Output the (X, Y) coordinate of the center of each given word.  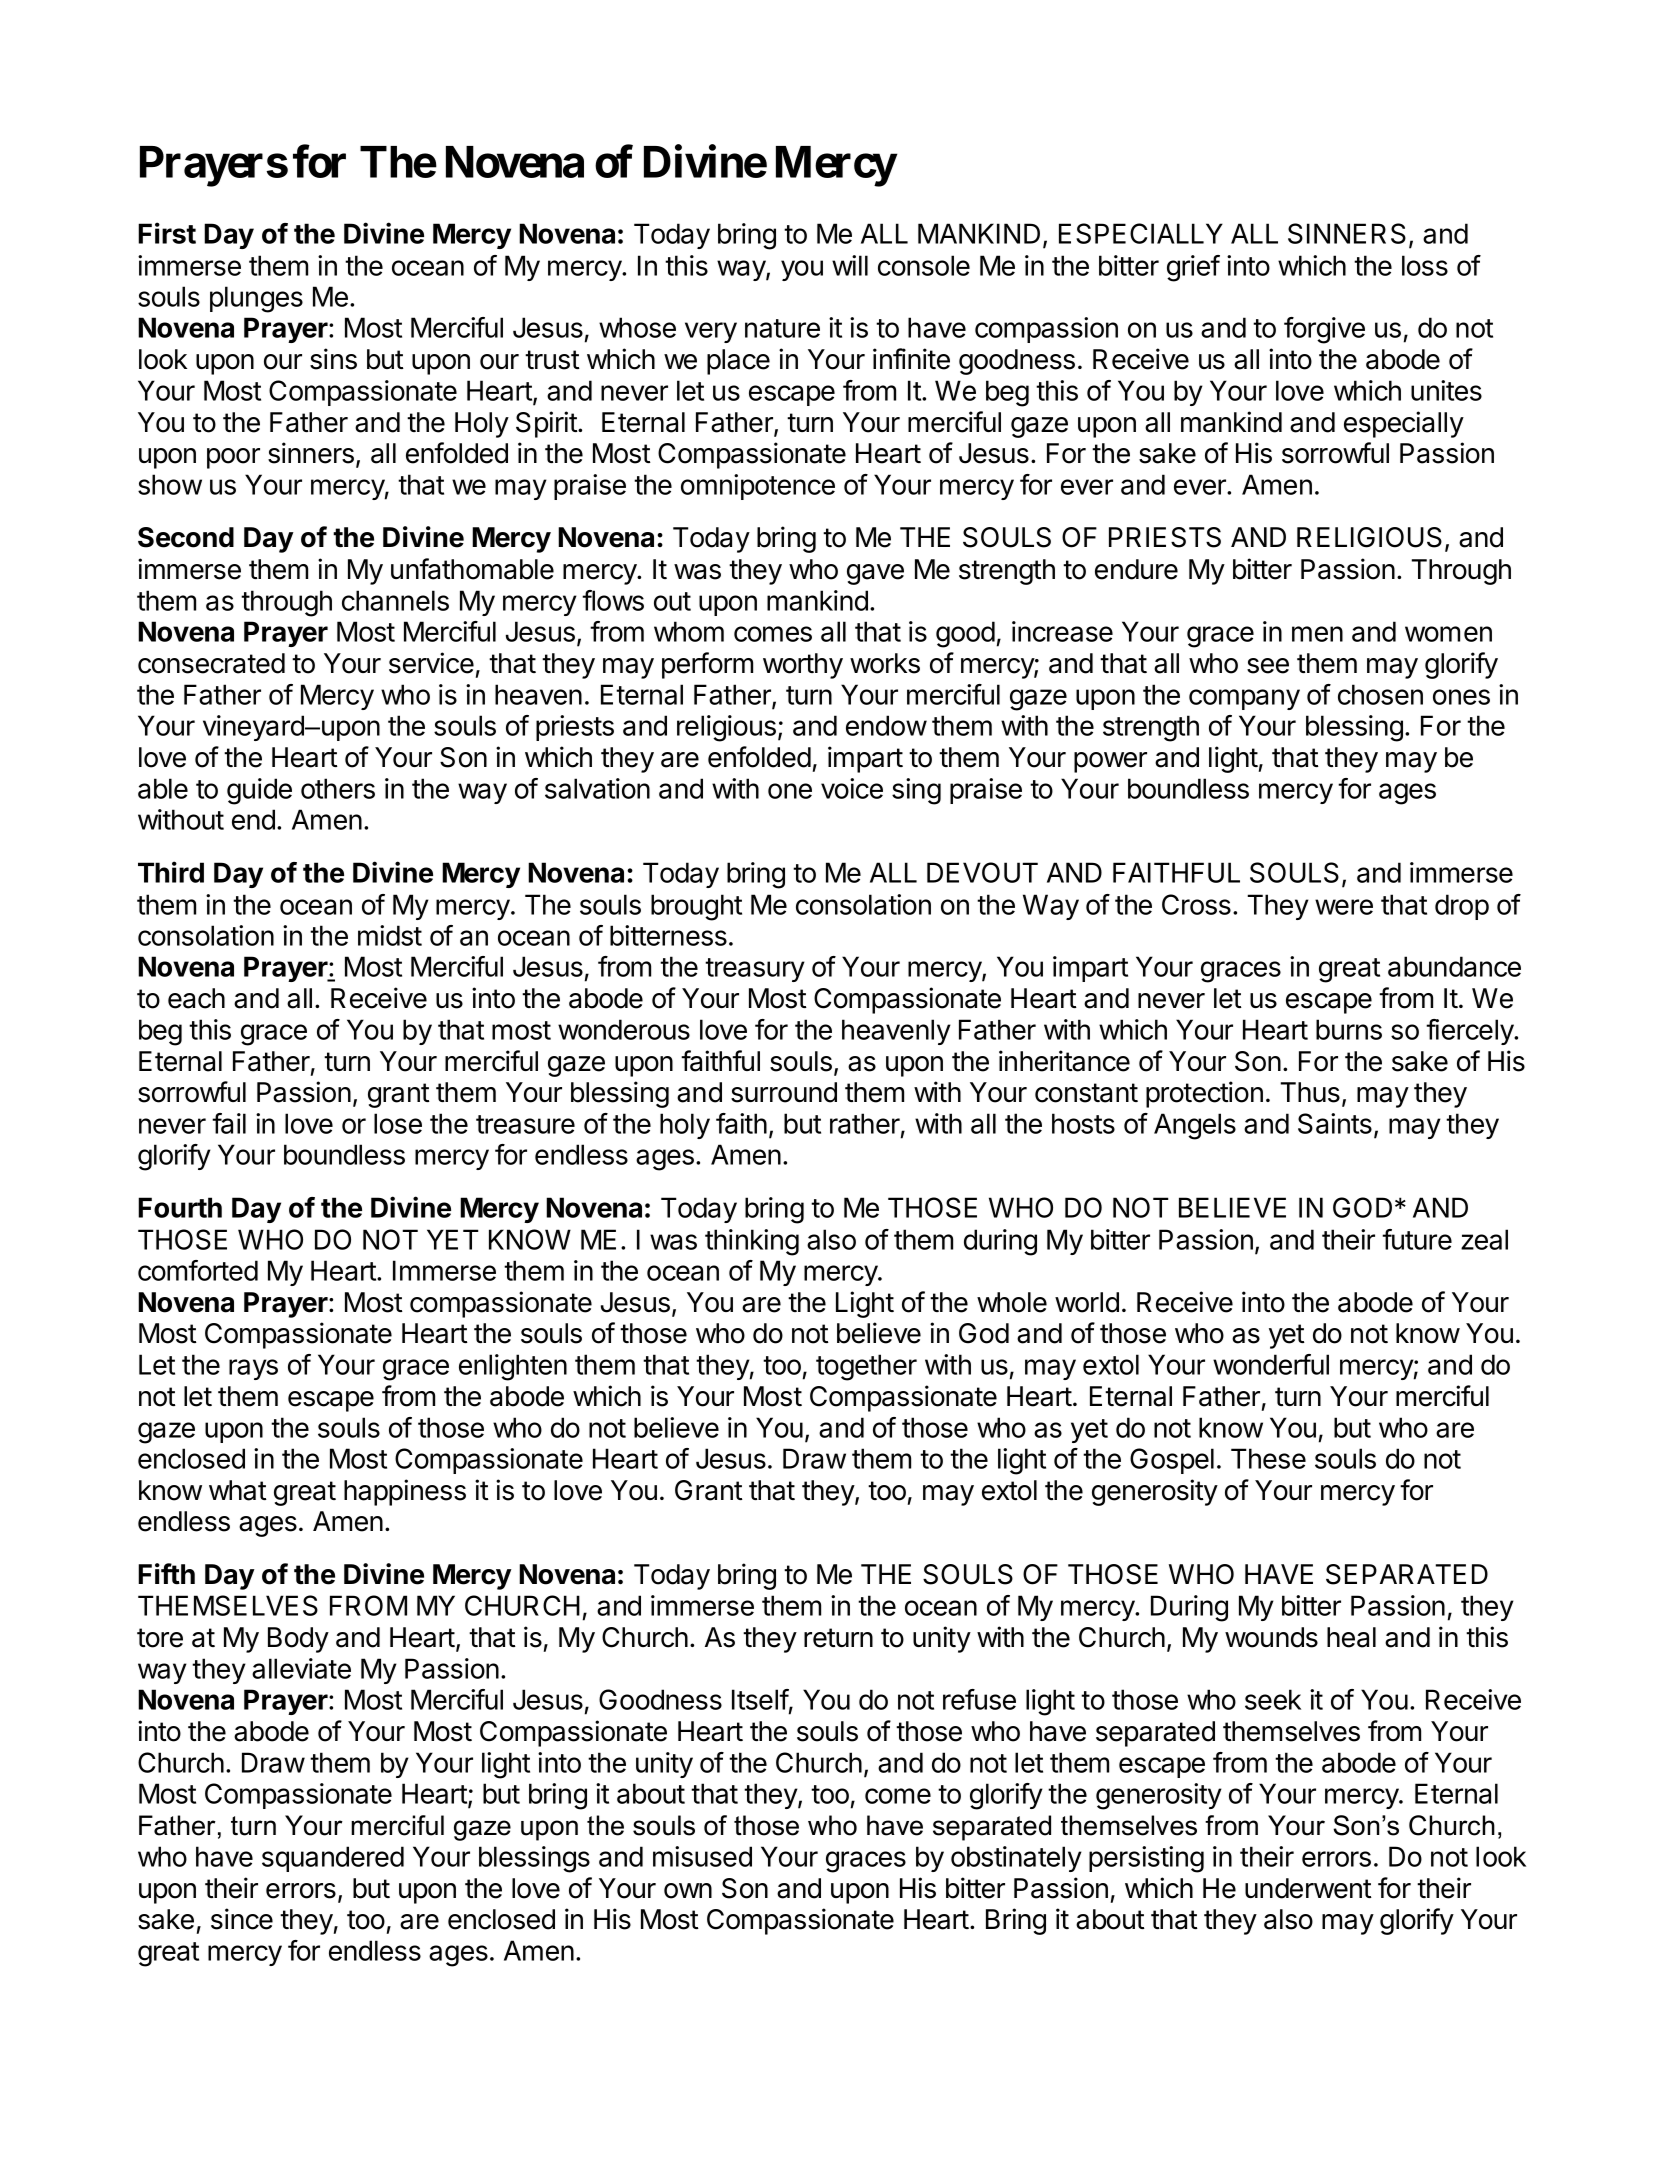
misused (702, 1856)
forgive (1324, 330)
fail (229, 1123)
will (850, 265)
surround (784, 1092)
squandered (333, 1859)
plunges (256, 299)
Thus (1310, 1092)
